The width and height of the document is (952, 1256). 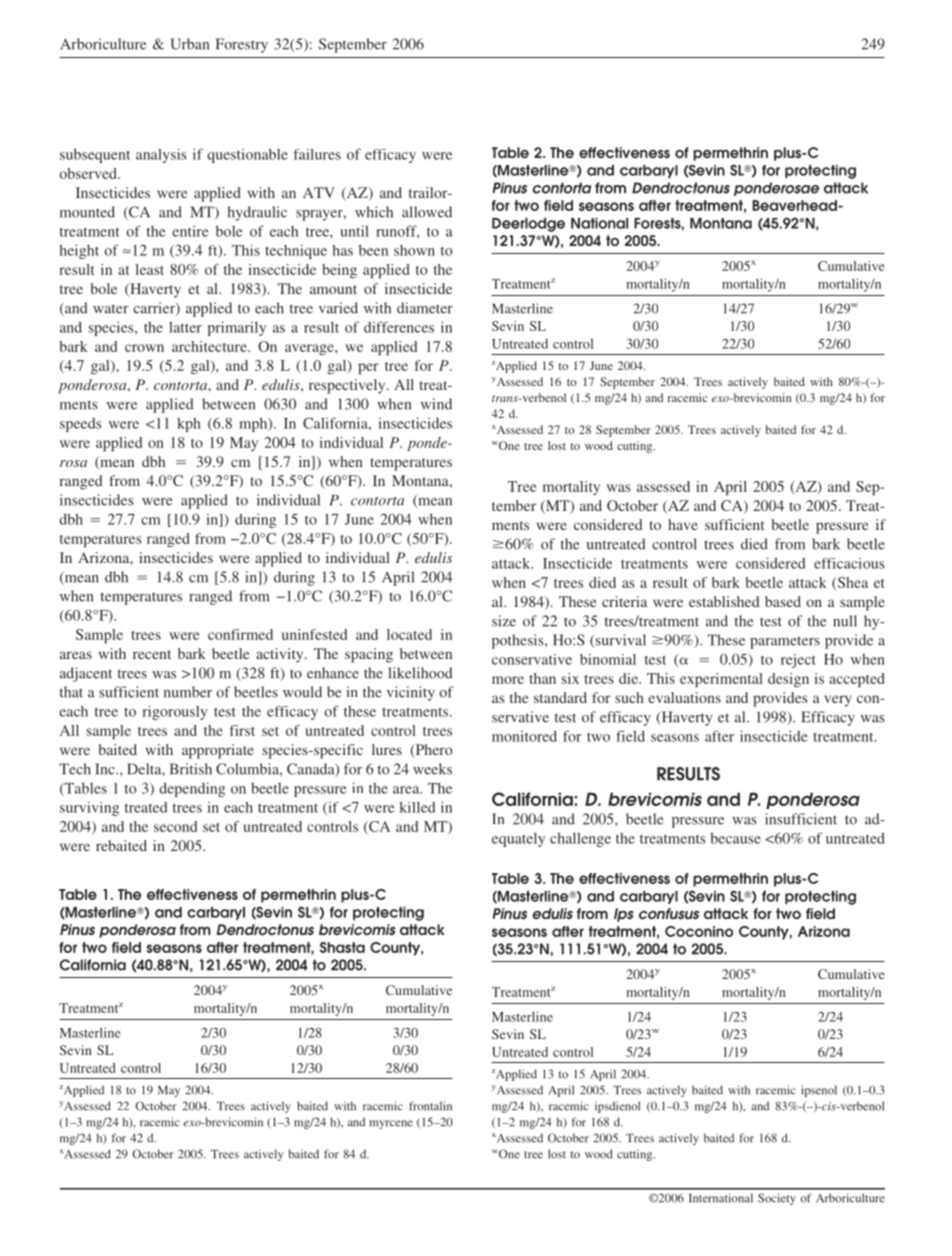 I want to click on size, so click(x=504, y=621).
